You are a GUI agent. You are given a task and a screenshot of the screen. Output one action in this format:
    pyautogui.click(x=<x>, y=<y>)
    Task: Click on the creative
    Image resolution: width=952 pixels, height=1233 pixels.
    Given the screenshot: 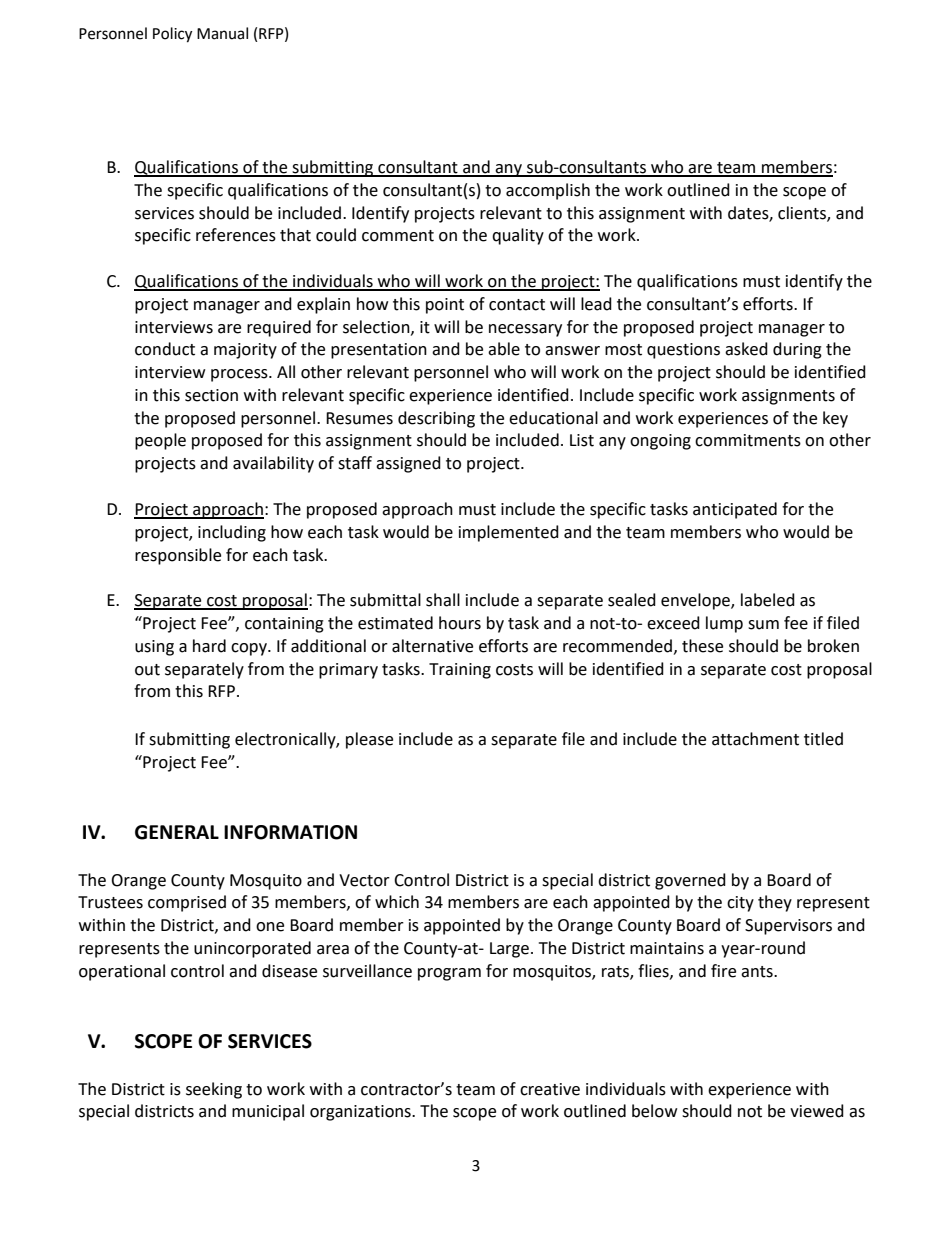 What is the action you would take?
    pyautogui.click(x=550, y=1089)
